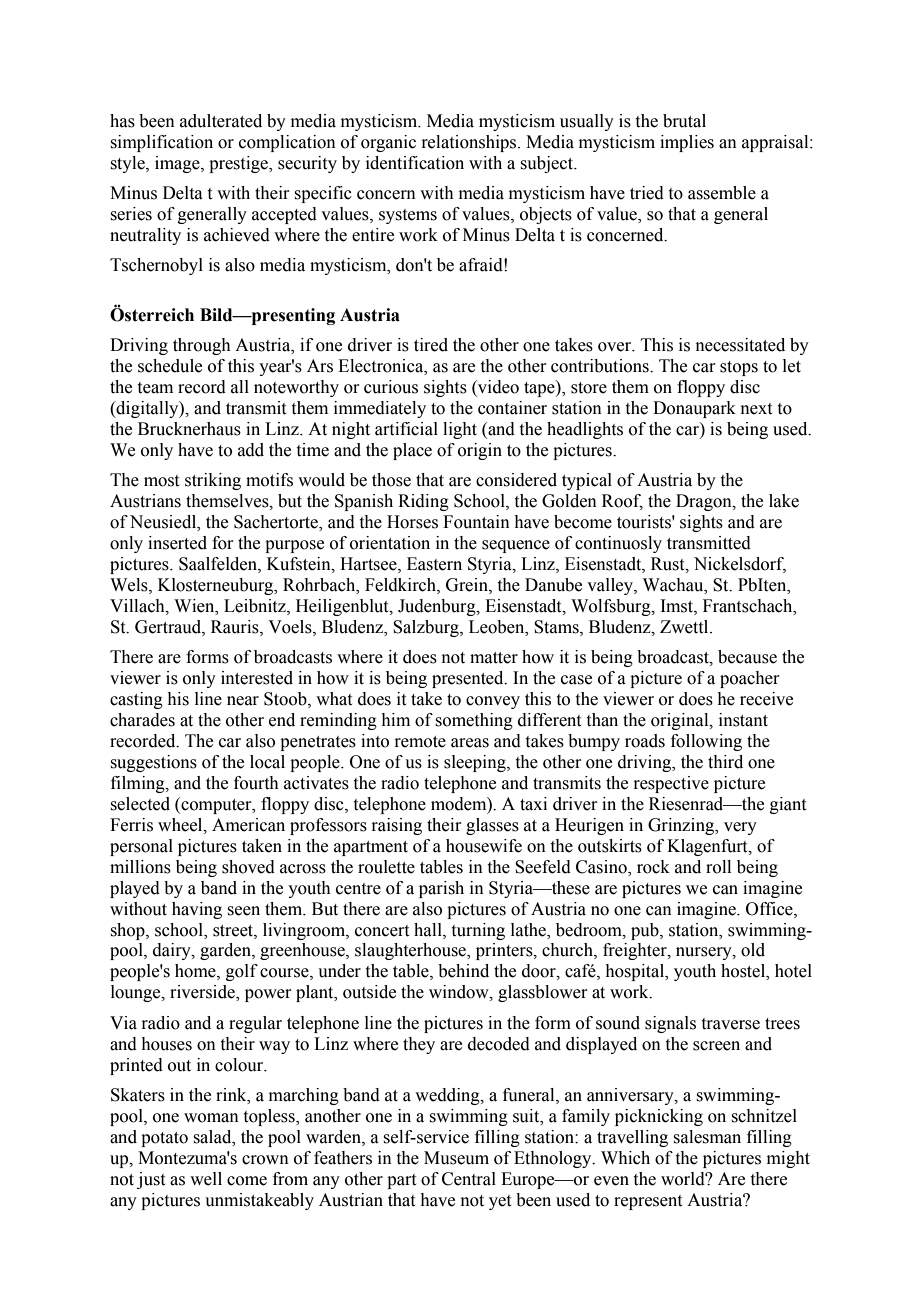  Describe the element at coordinates (423, 502) in the screenshot. I see `Riding` at that location.
